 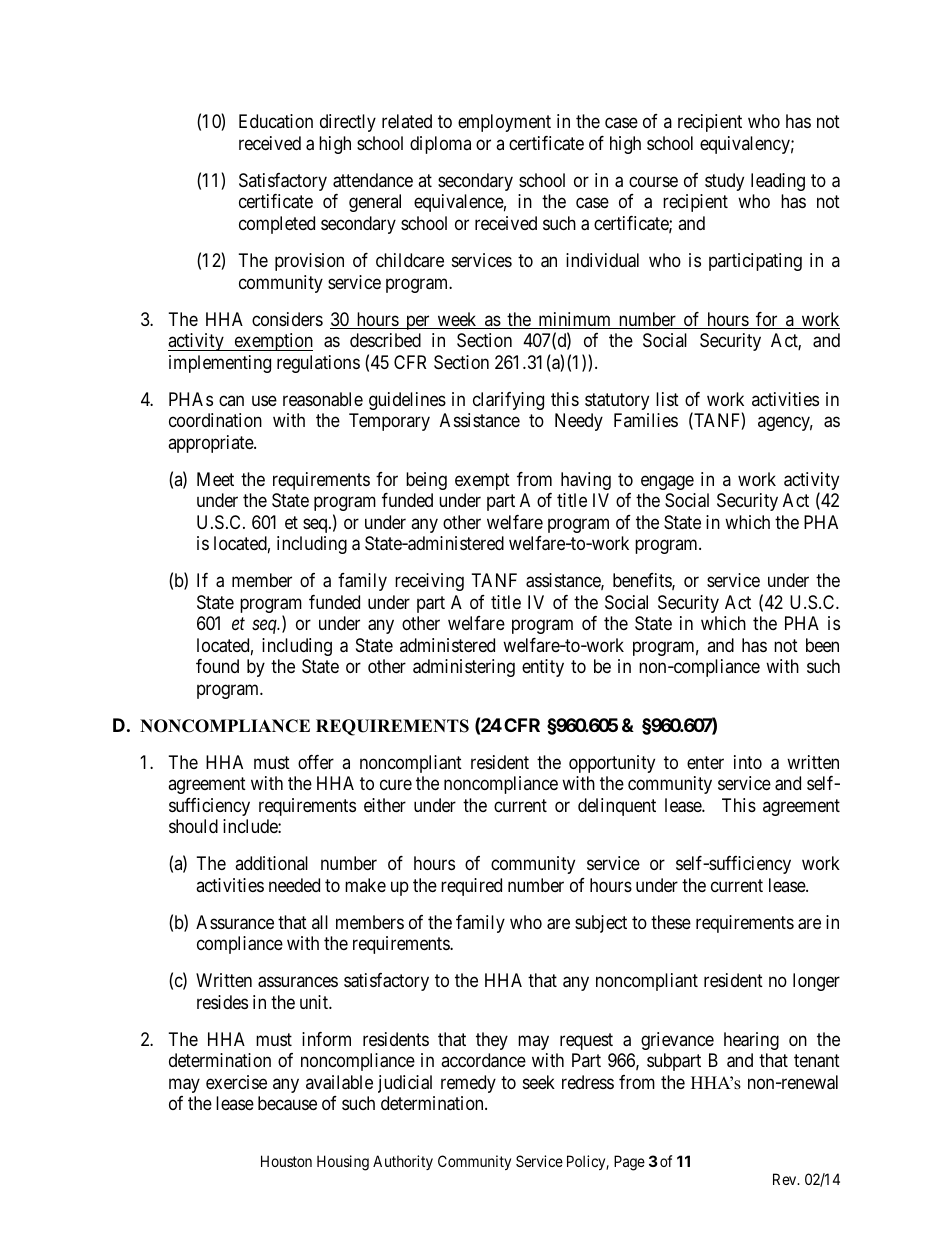 I want to click on Houston, so click(x=286, y=1161).
